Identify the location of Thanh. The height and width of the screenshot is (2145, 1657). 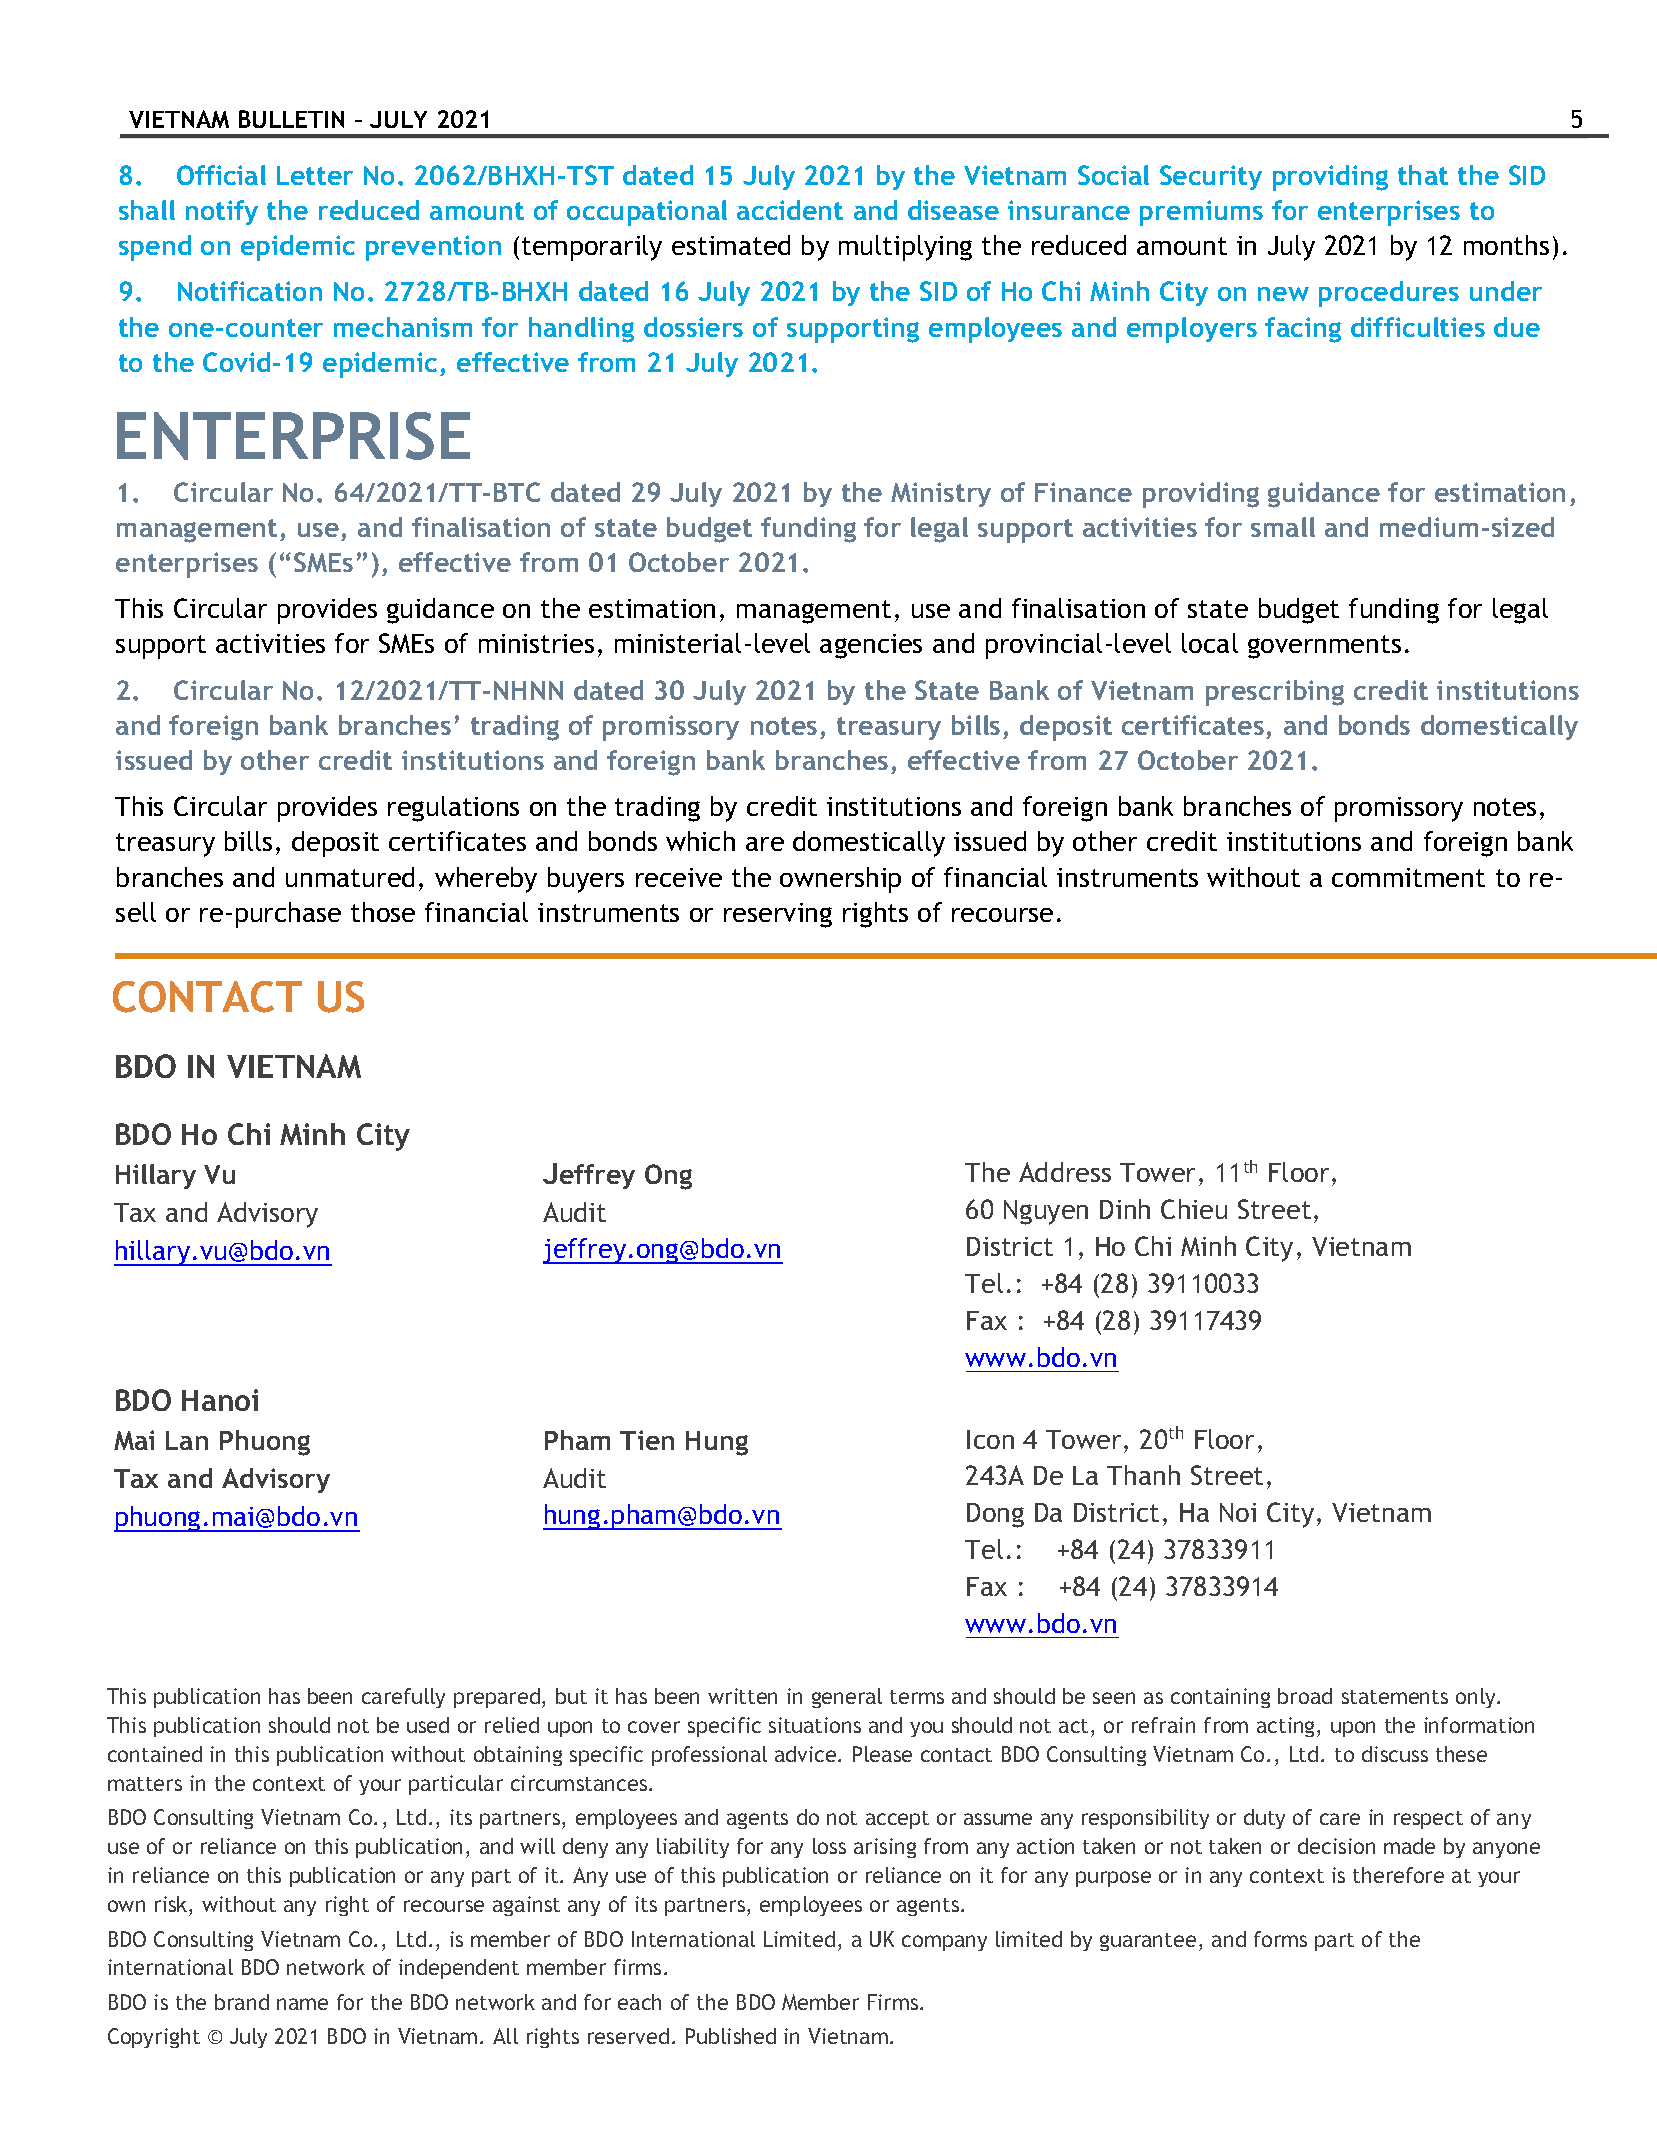
(1143, 1475).
